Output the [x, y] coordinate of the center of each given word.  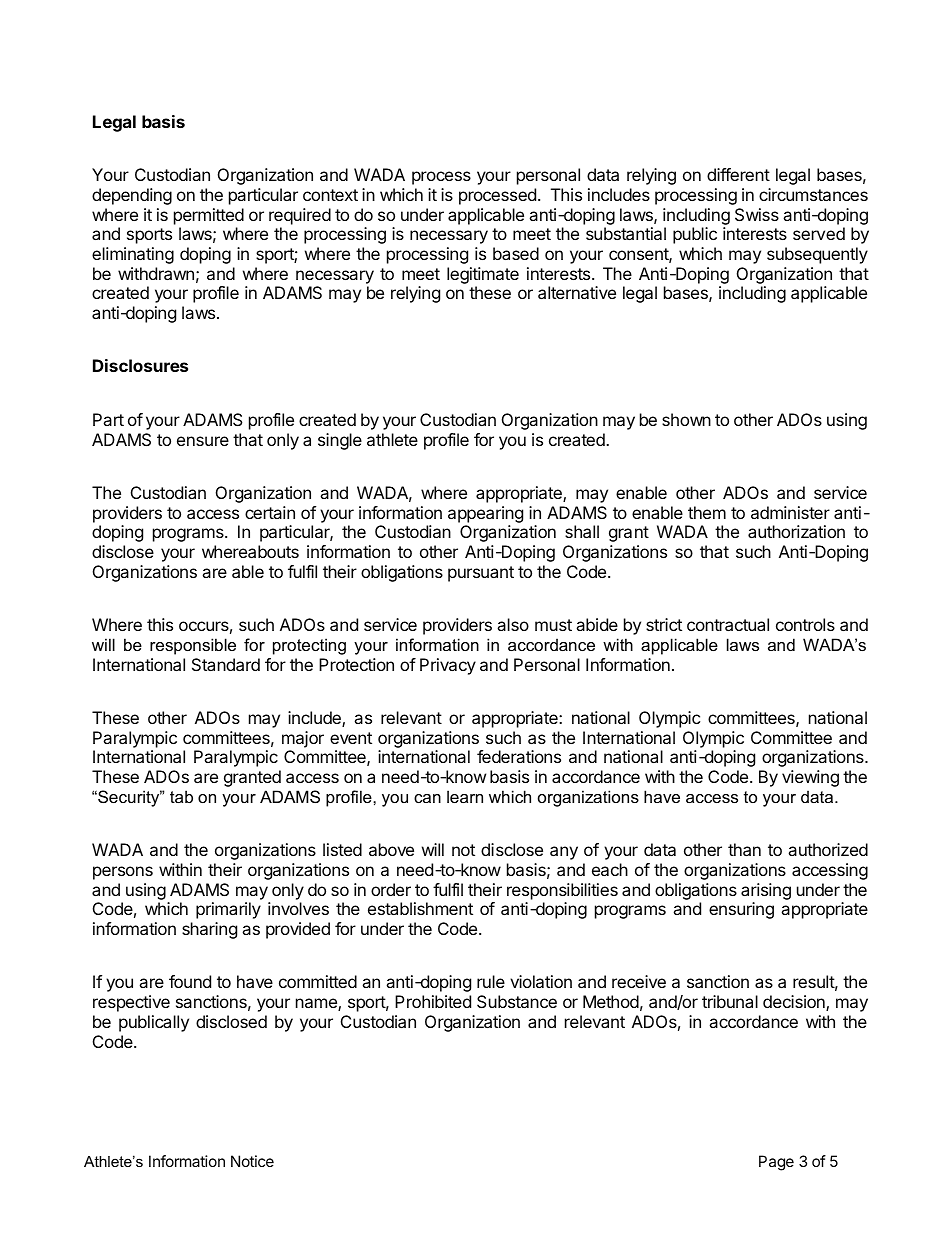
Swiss [757, 214]
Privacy [448, 666]
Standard [226, 664]
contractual [728, 624]
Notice [252, 1161]
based [516, 253]
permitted [209, 216]
